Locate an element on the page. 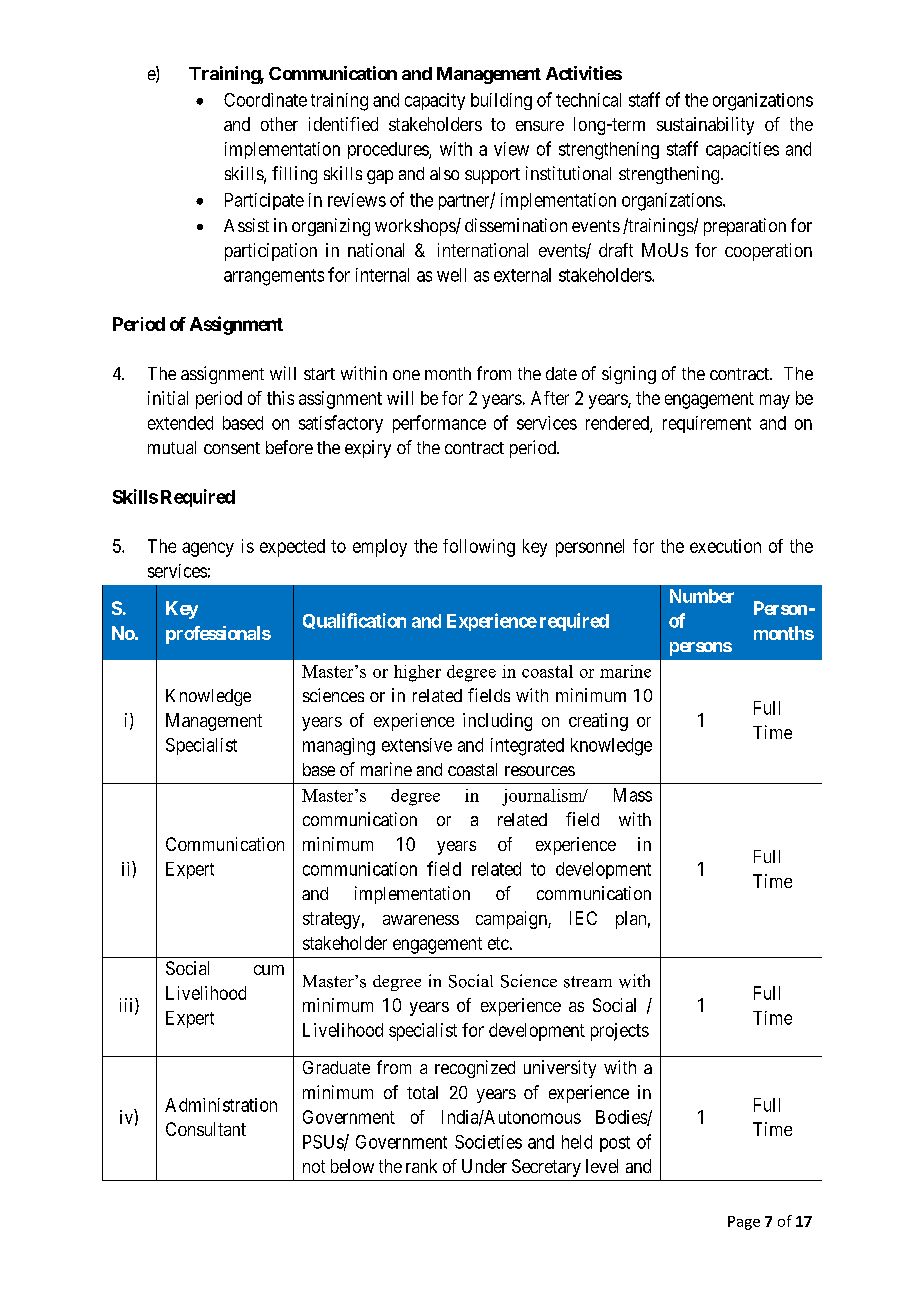 The width and height of the image is (924, 1308). building is located at coordinates (501, 101).
